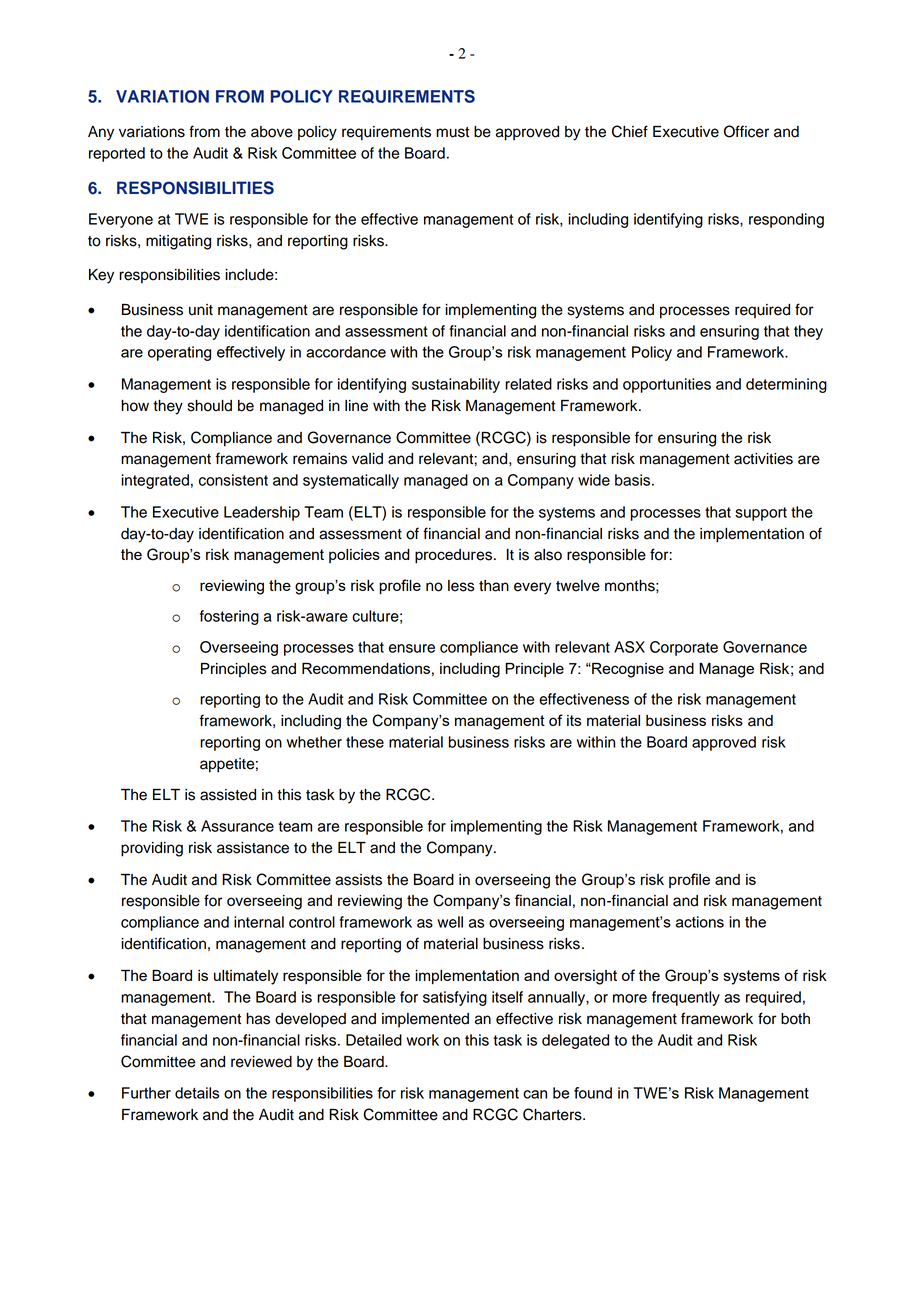 Image resolution: width=924 pixels, height=1308 pixels. I want to click on reported, so click(117, 154).
